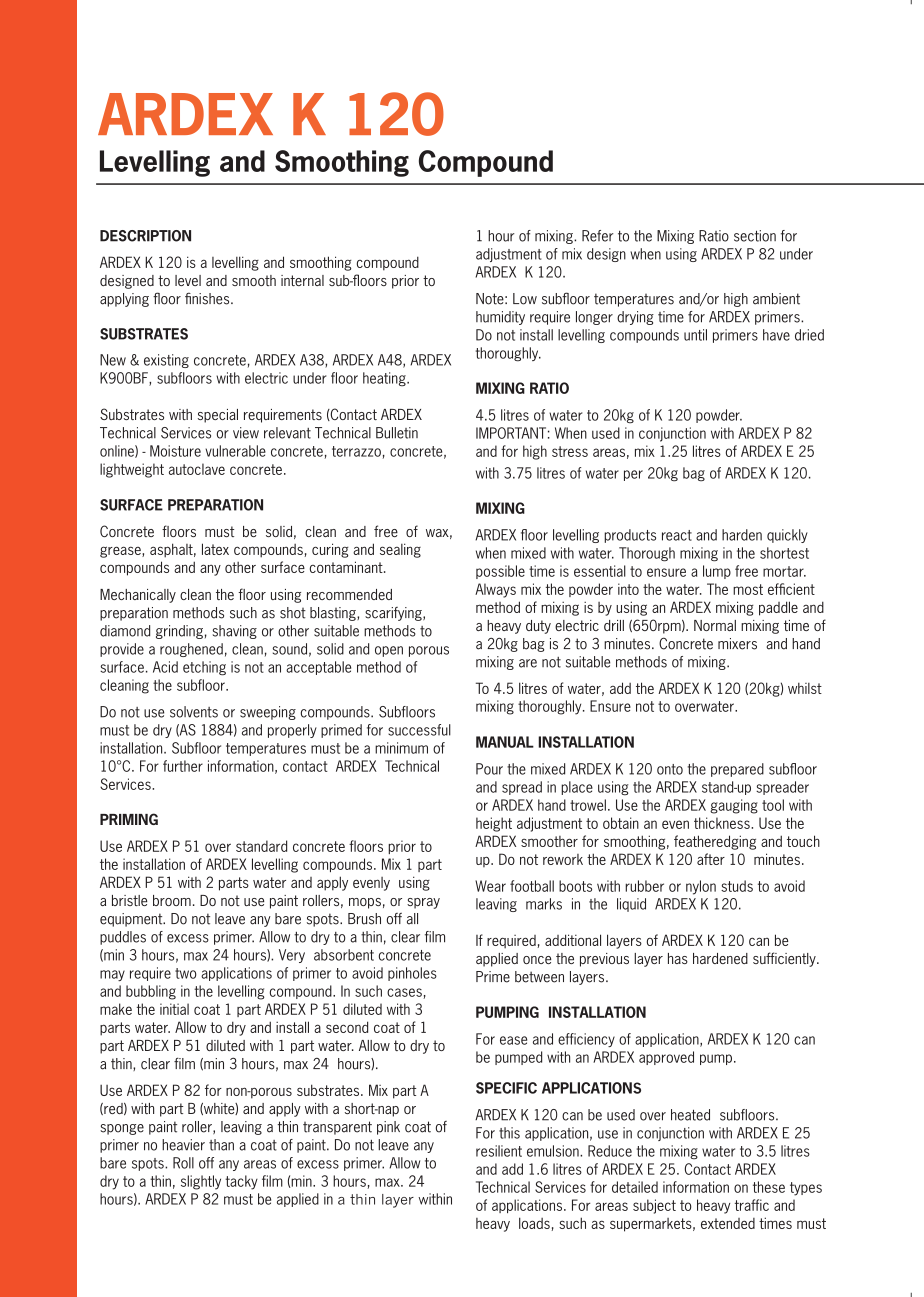 The height and width of the document is (1297, 924). I want to click on two, so click(186, 973).
